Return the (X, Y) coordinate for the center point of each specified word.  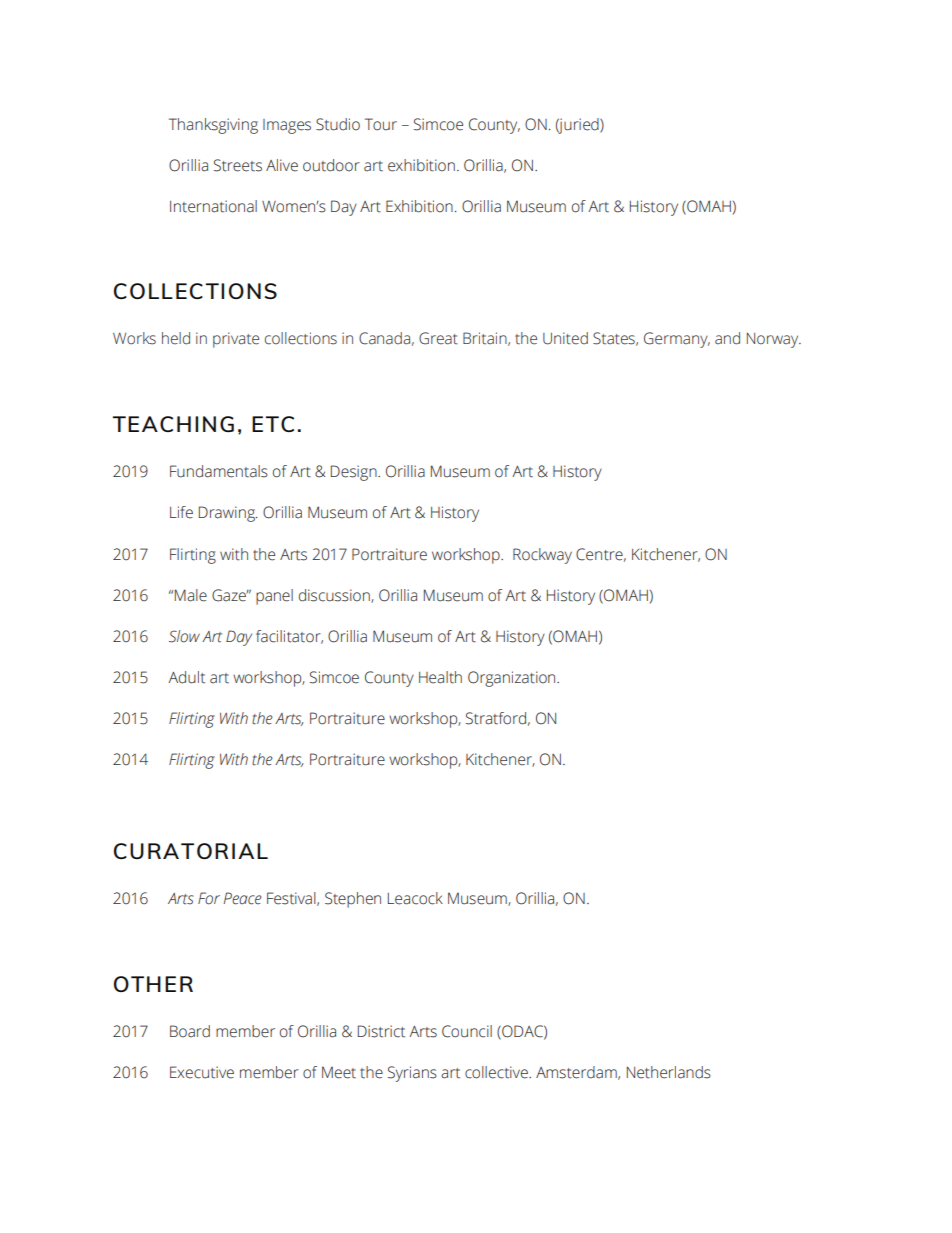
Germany (677, 340)
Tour (381, 124)
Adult (186, 677)
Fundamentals (219, 471)
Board (190, 1031)
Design (355, 473)
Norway (774, 340)
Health (440, 677)
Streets (238, 165)
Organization (513, 679)
